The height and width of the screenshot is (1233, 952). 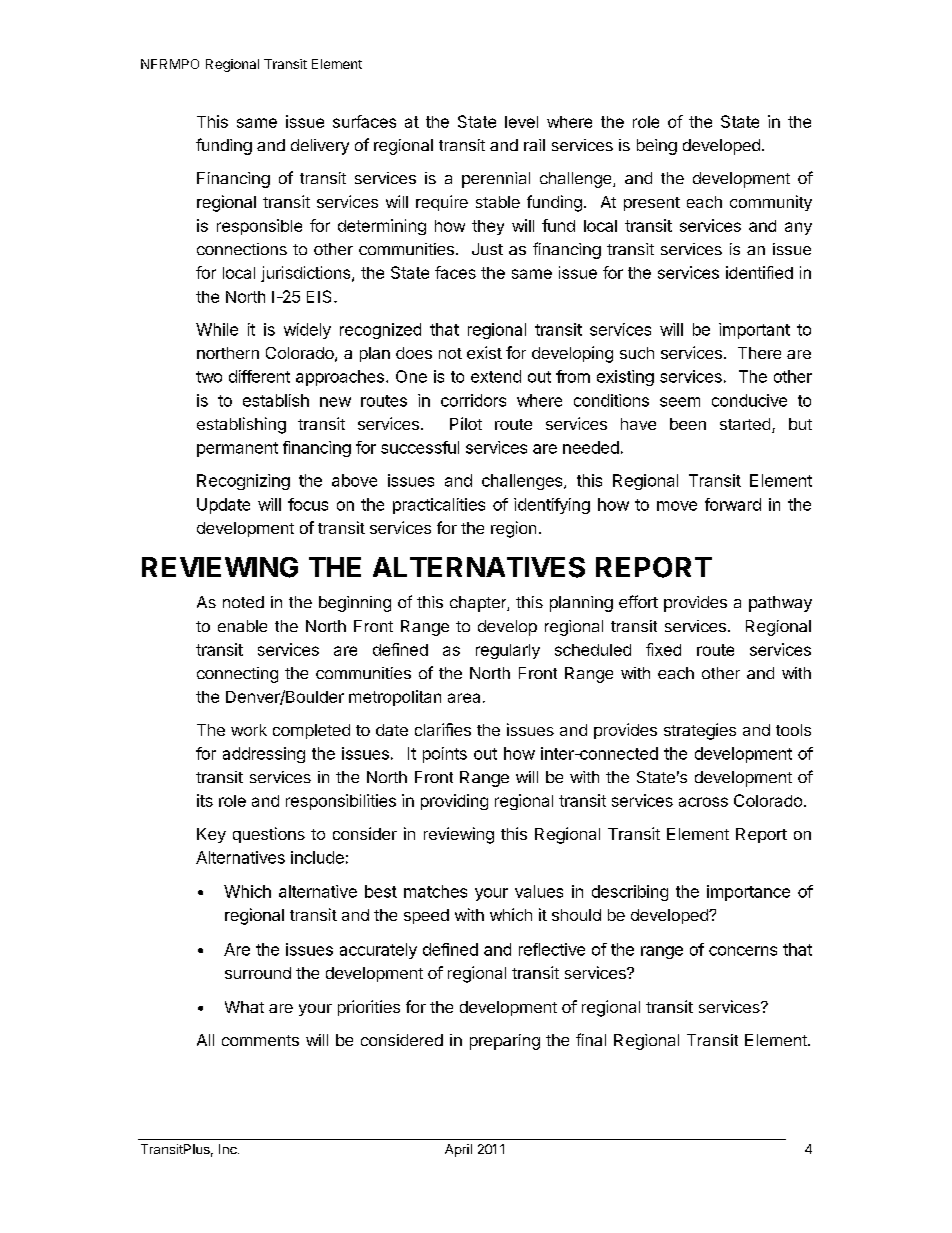 I want to click on values, so click(x=539, y=891).
